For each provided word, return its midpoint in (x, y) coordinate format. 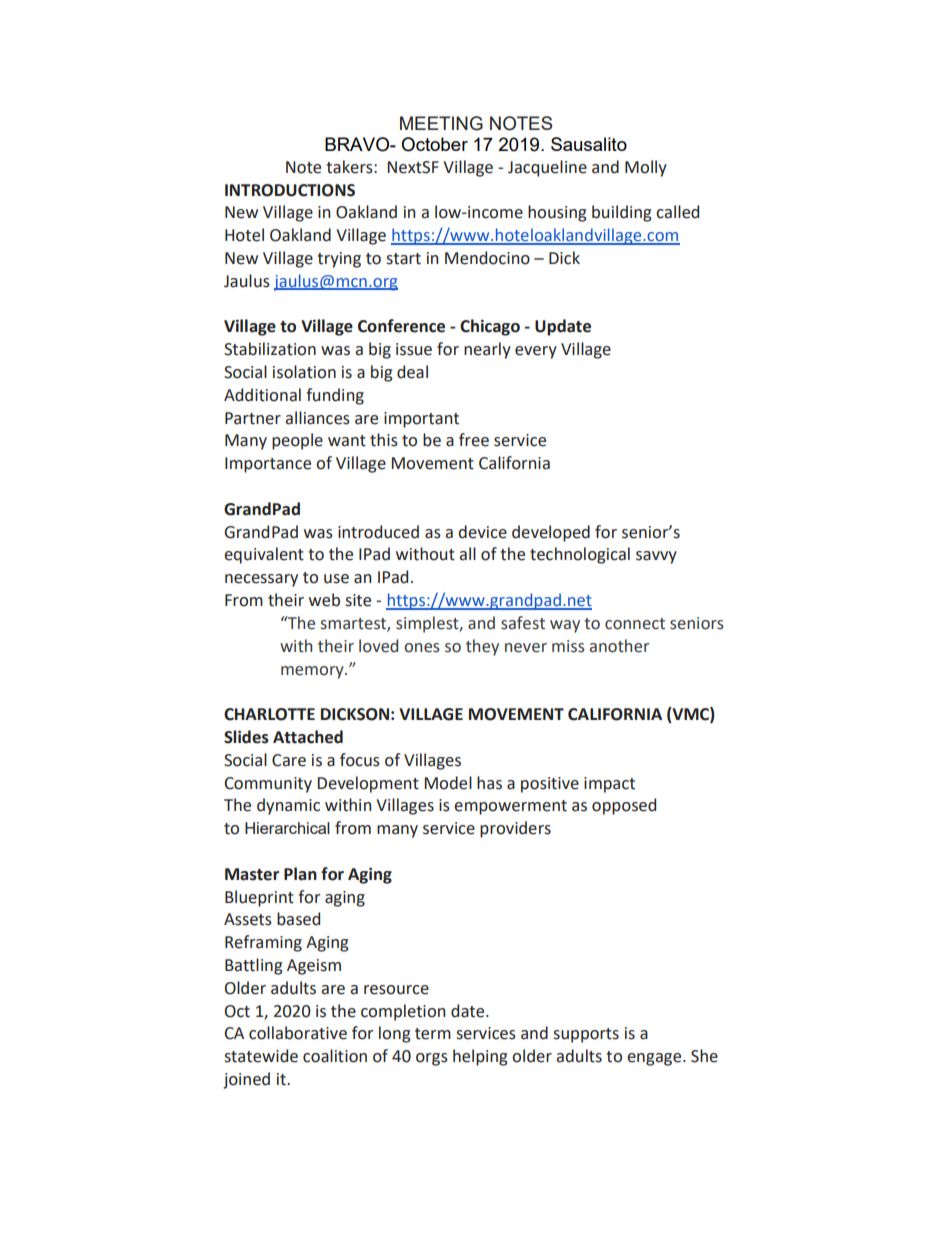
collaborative (298, 1033)
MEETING (441, 123)
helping (480, 1057)
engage (655, 1059)
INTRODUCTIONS (290, 190)
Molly (646, 168)
